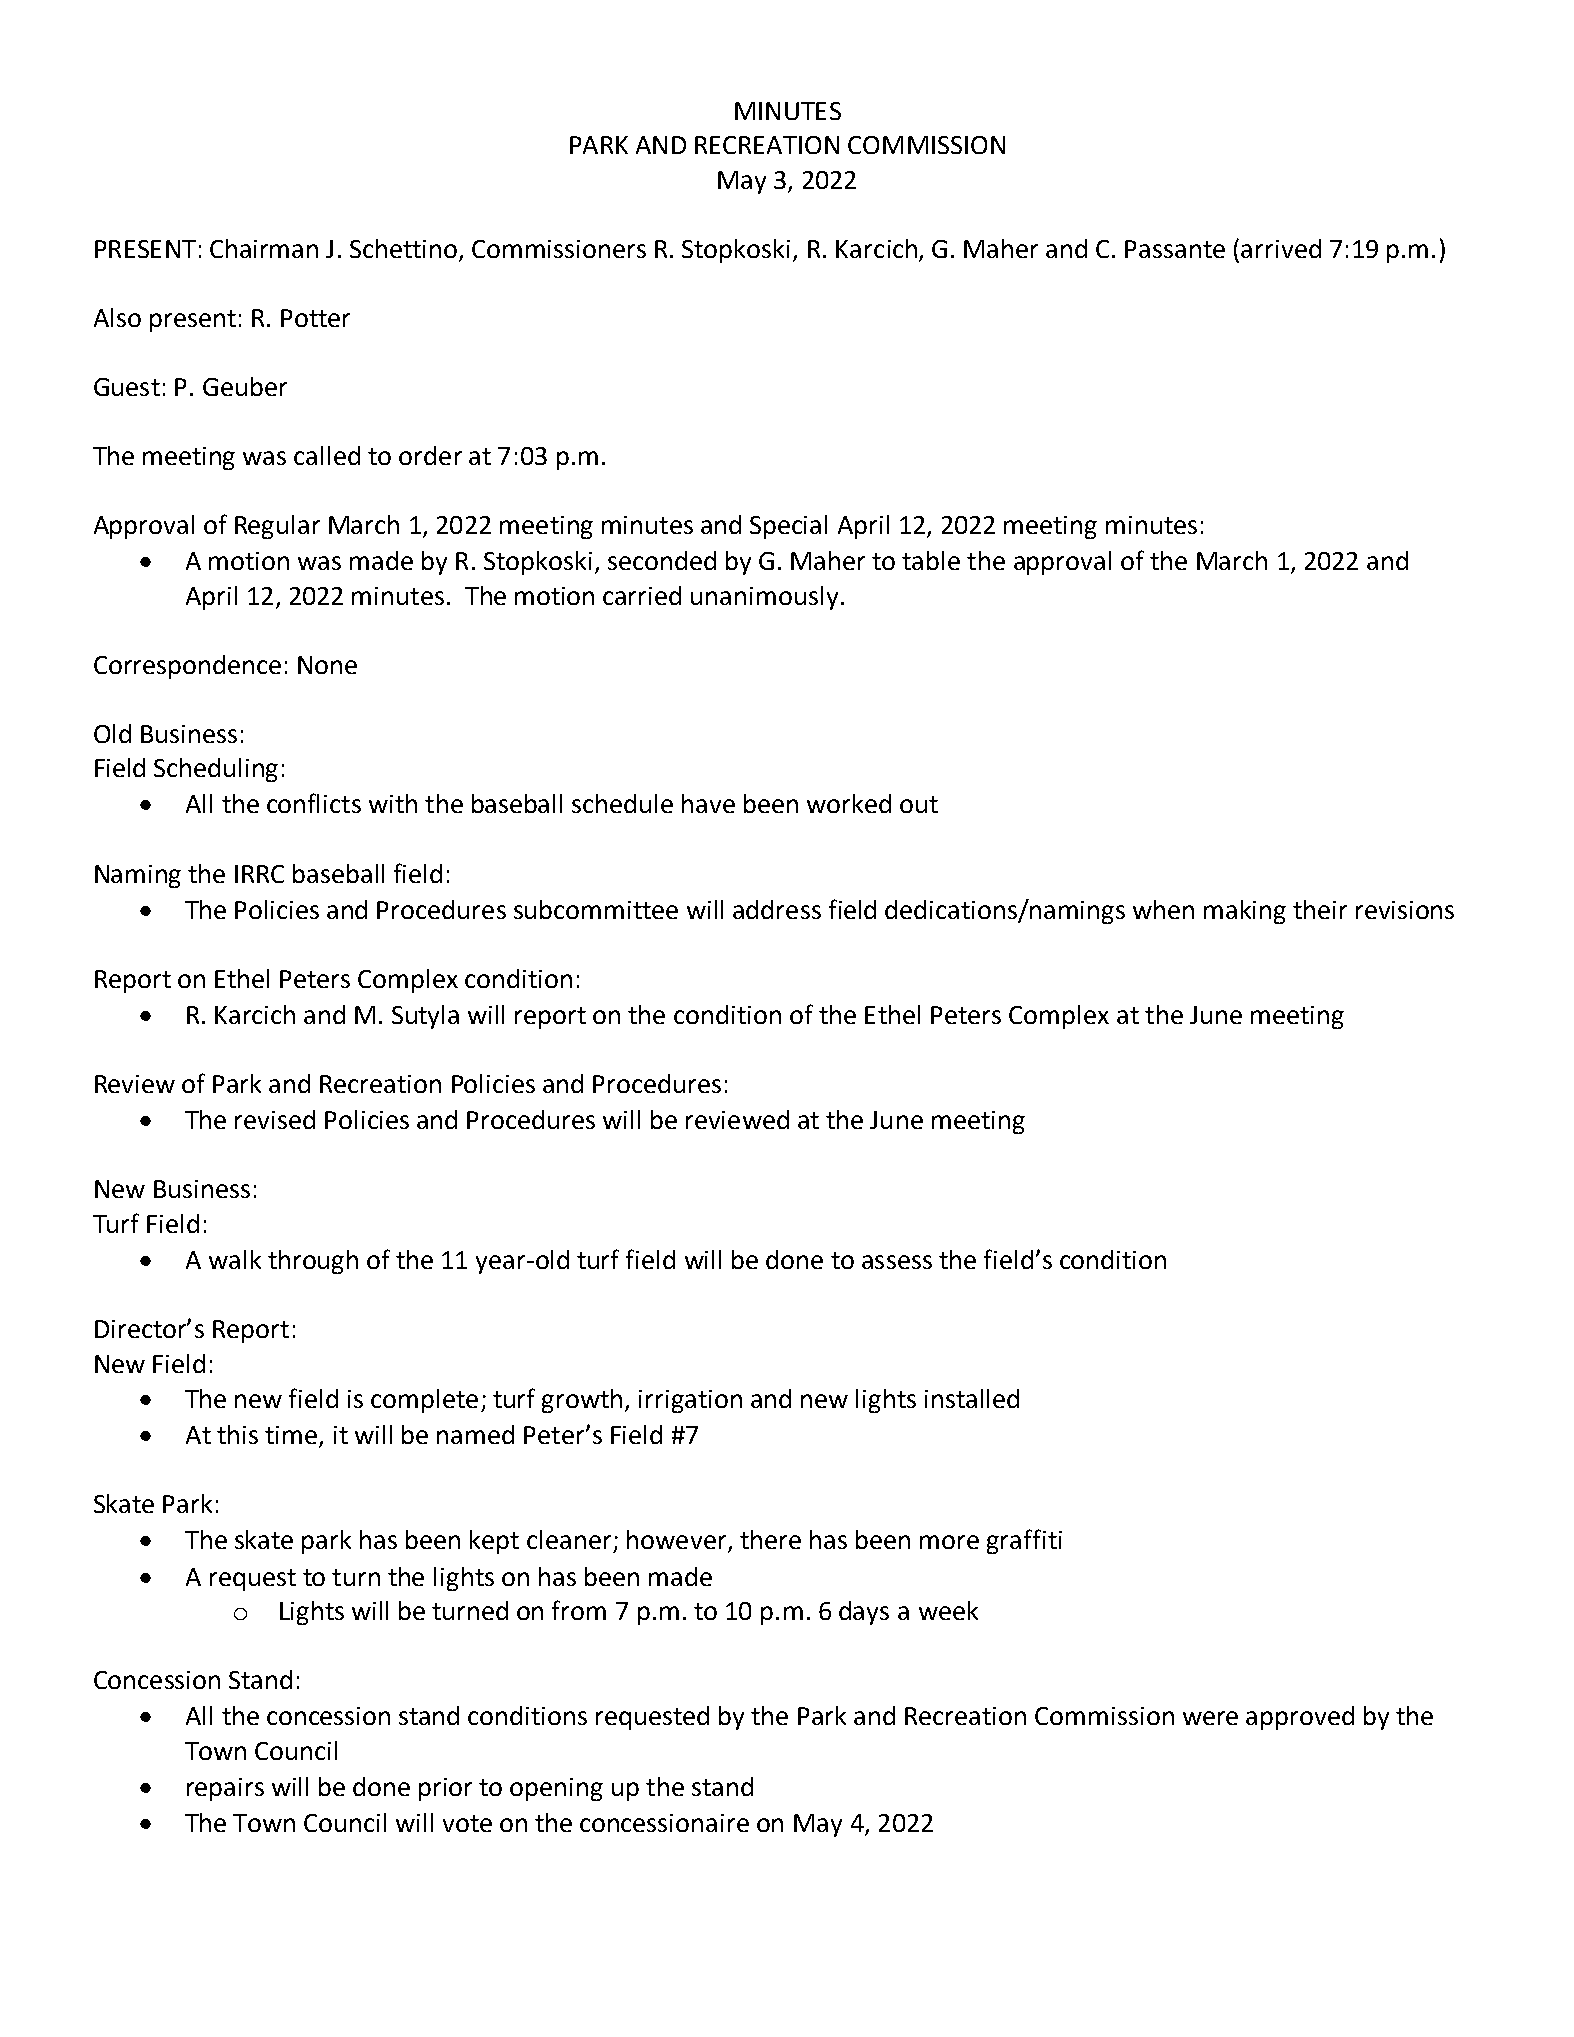 Image resolution: width=1574 pixels, height=2037 pixels. Describe the element at coordinates (235, 1259) in the document. I see `walk` at that location.
